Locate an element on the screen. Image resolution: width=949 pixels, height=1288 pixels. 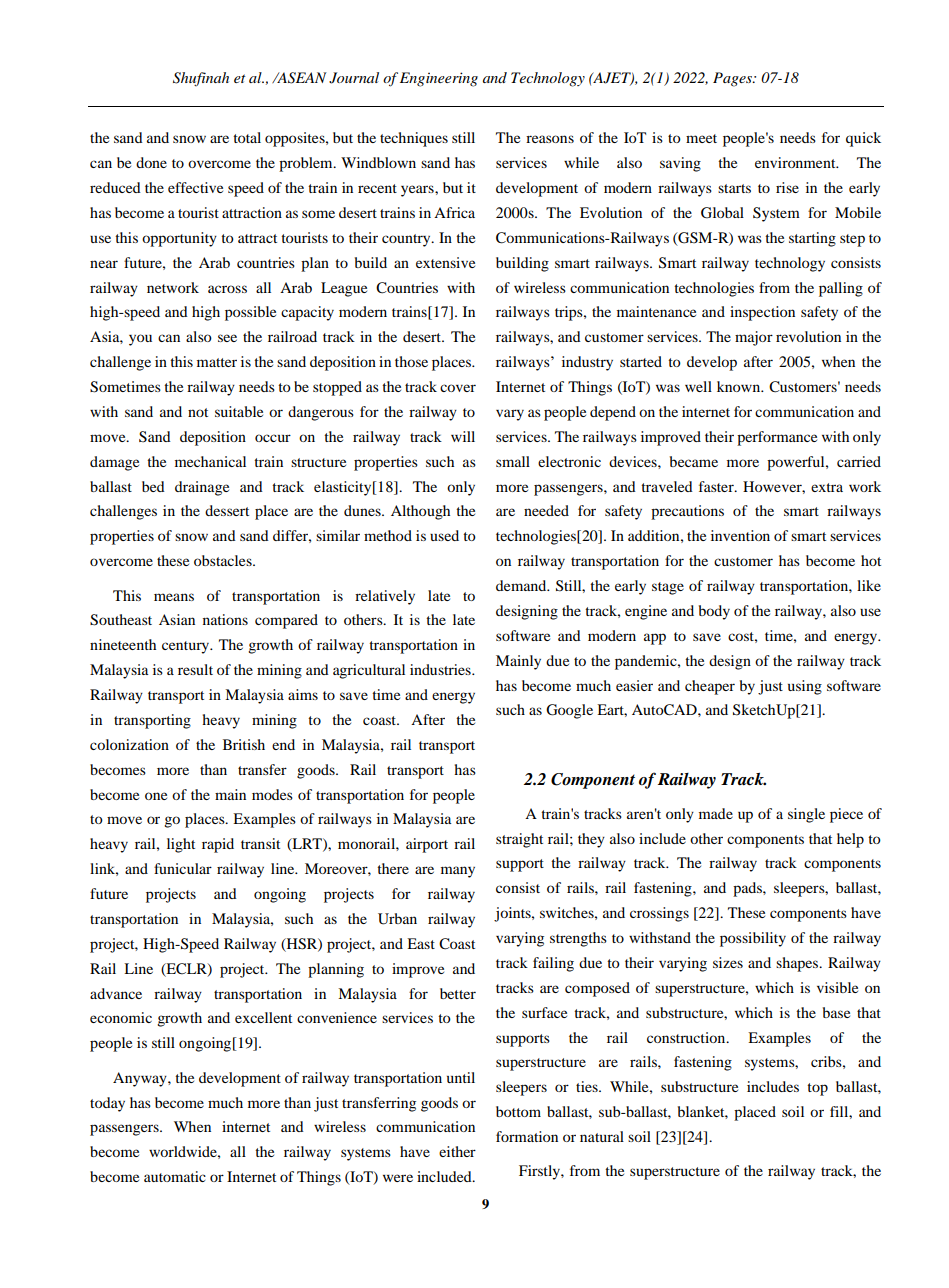
pads is located at coordinates (748, 889).
